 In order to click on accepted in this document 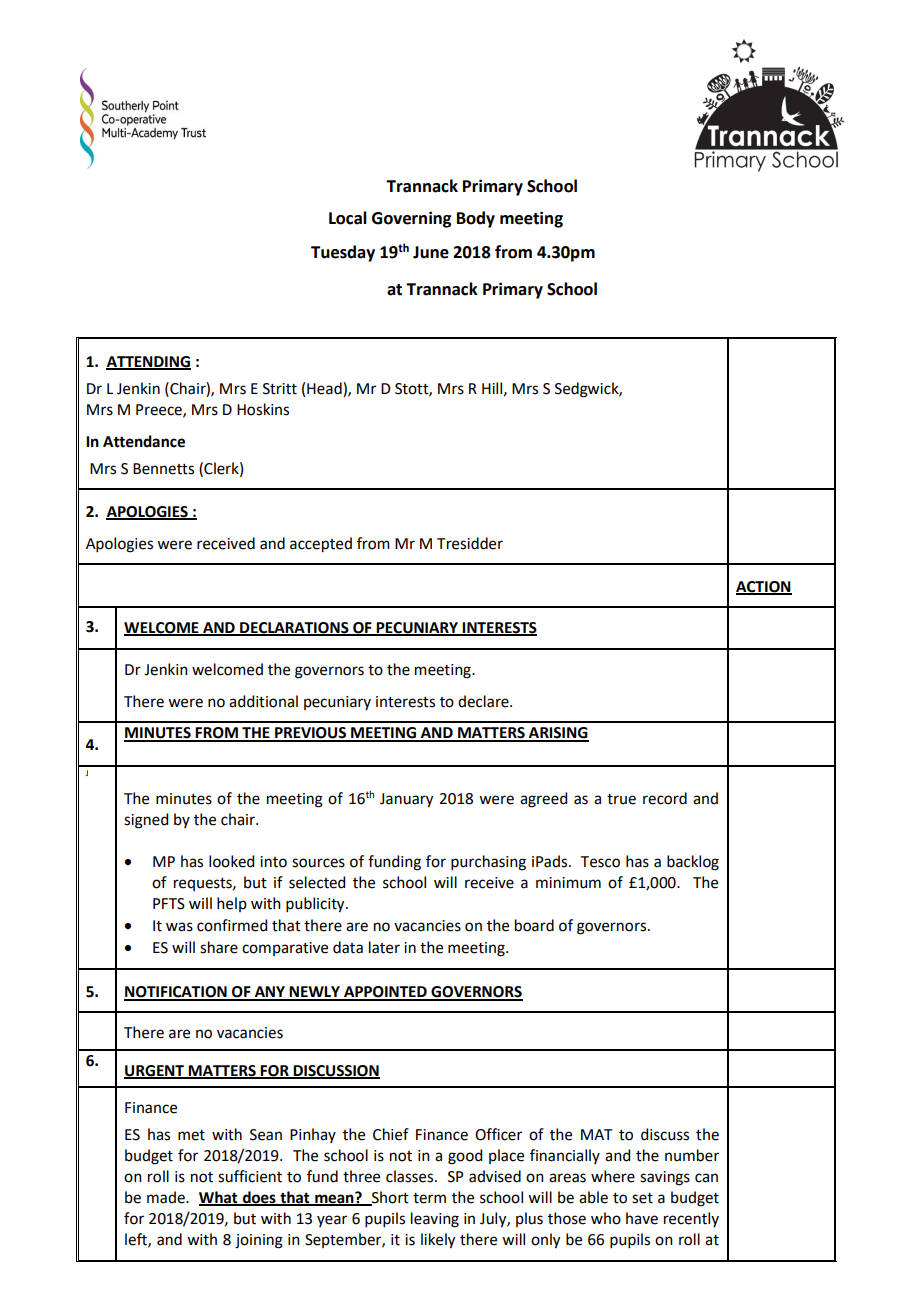, I will do `click(321, 545)`.
